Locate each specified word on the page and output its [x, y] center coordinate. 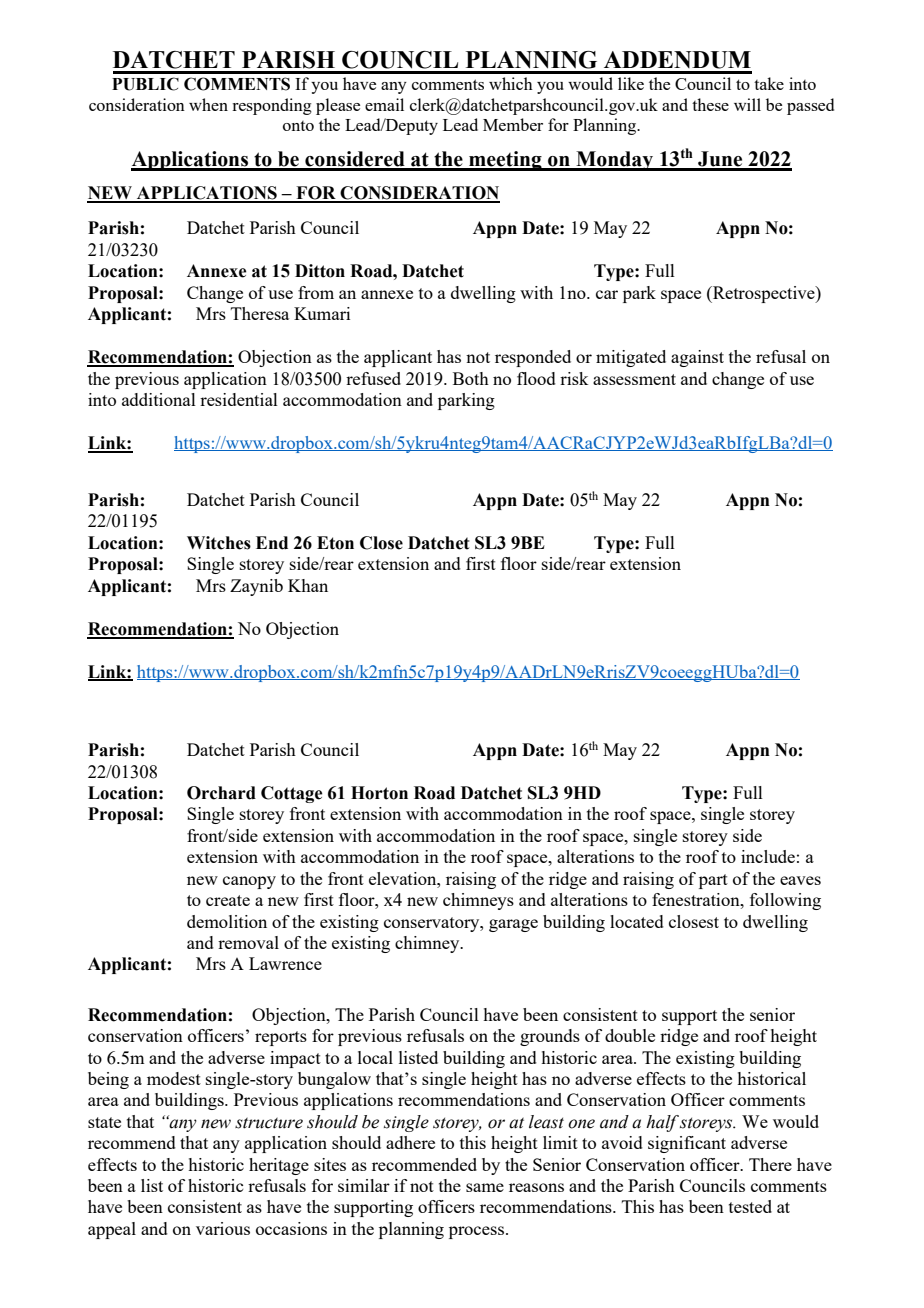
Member [513, 124]
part [713, 881]
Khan [308, 585]
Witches [219, 543]
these [710, 104]
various [223, 1228]
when [208, 104]
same [485, 1187]
